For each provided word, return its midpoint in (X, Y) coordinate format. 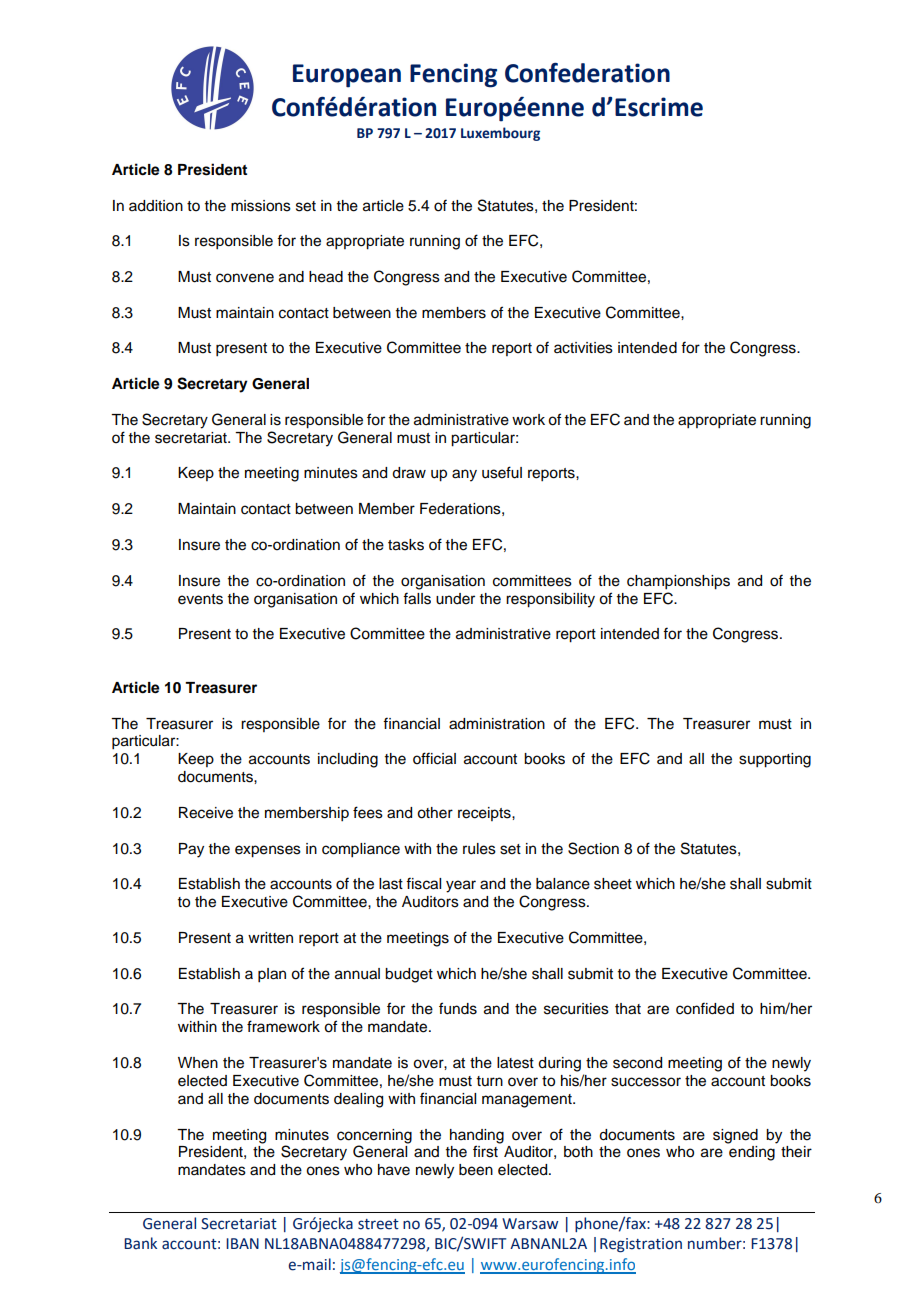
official (434, 758)
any (464, 475)
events (200, 599)
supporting (775, 760)
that (628, 1009)
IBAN (242, 1243)
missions (261, 206)
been (476, 1170)
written (270, 938)
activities (583, 348)
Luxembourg (500, 134)
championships (678, 582)
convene (245, 278)
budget (409, 975)
